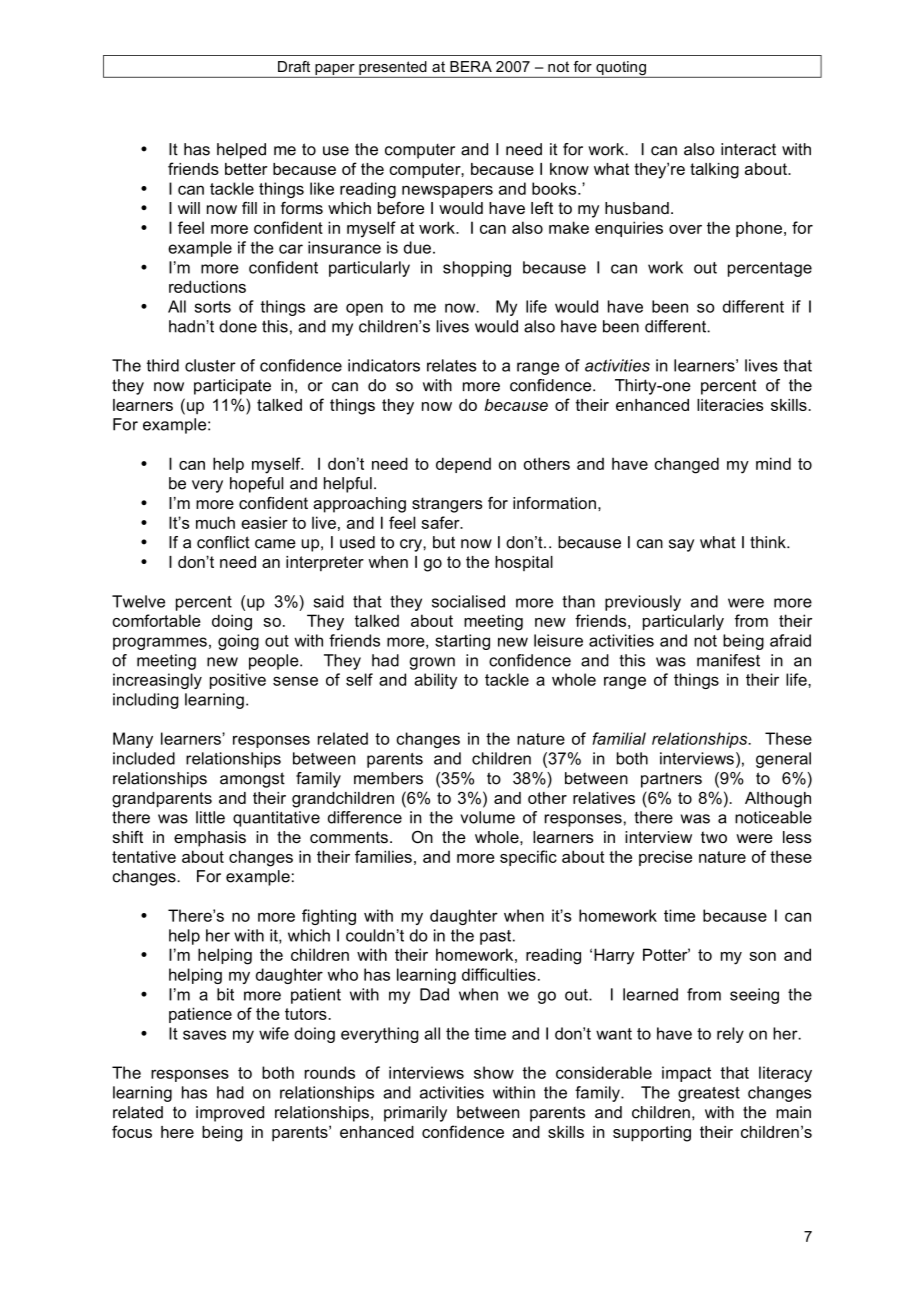 The image size is (924, 1308). I want to click on greatest, so click(709, 1094).
